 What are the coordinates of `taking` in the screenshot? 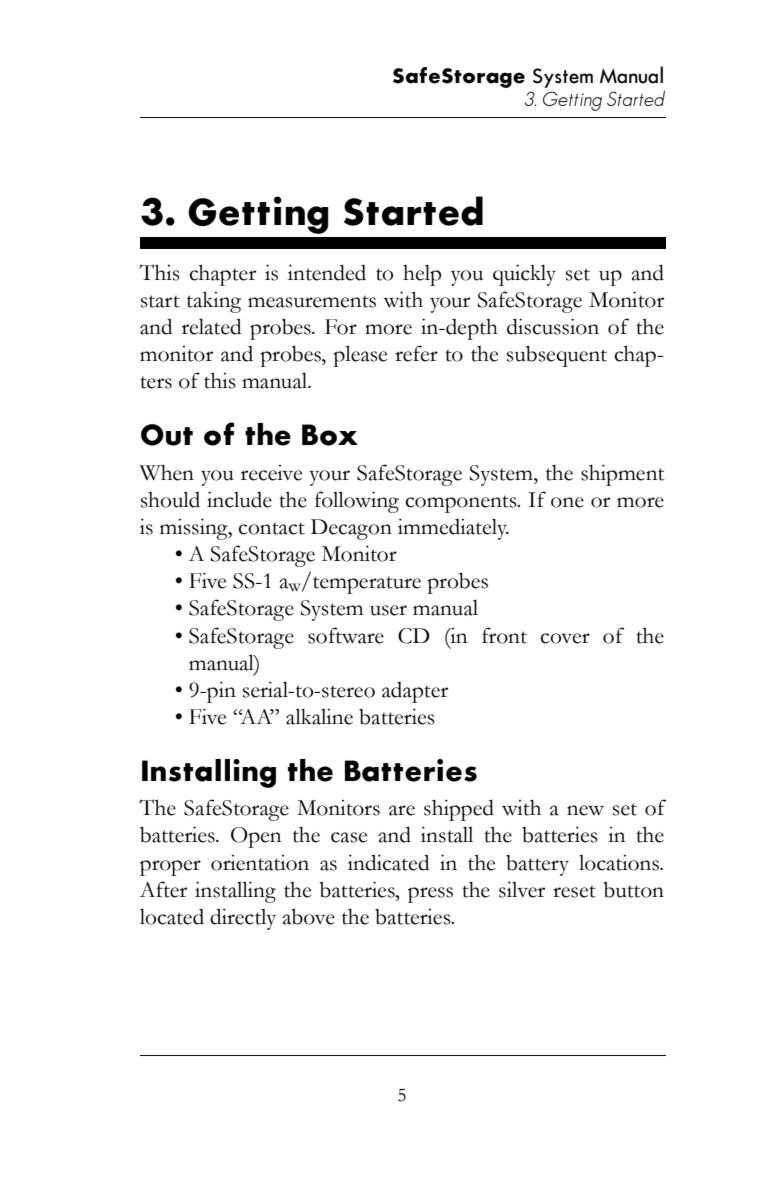 It's located at (214, 302).
